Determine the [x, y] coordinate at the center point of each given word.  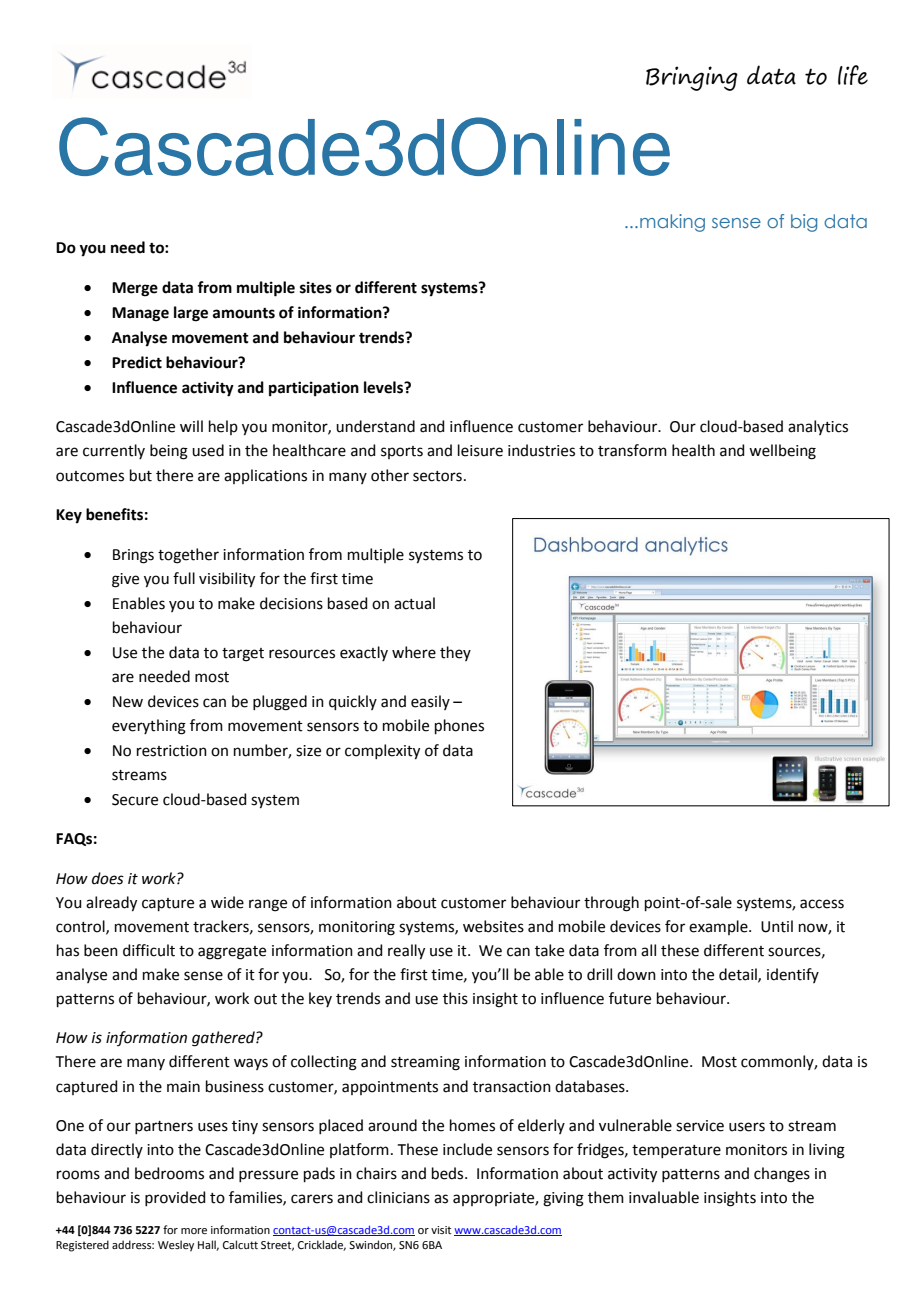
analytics [818, 427]
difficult [149, 950]
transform [632, 450]
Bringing [692, 78]
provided [175, 1198]
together [188, 556]
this [455, 998]
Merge [135, 289]
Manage [140, 314]
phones [459, 726]
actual [414, 603]
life [853, 75]
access [822, 904]
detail [739, 975]
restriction [172, 751]
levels [384, 387]
